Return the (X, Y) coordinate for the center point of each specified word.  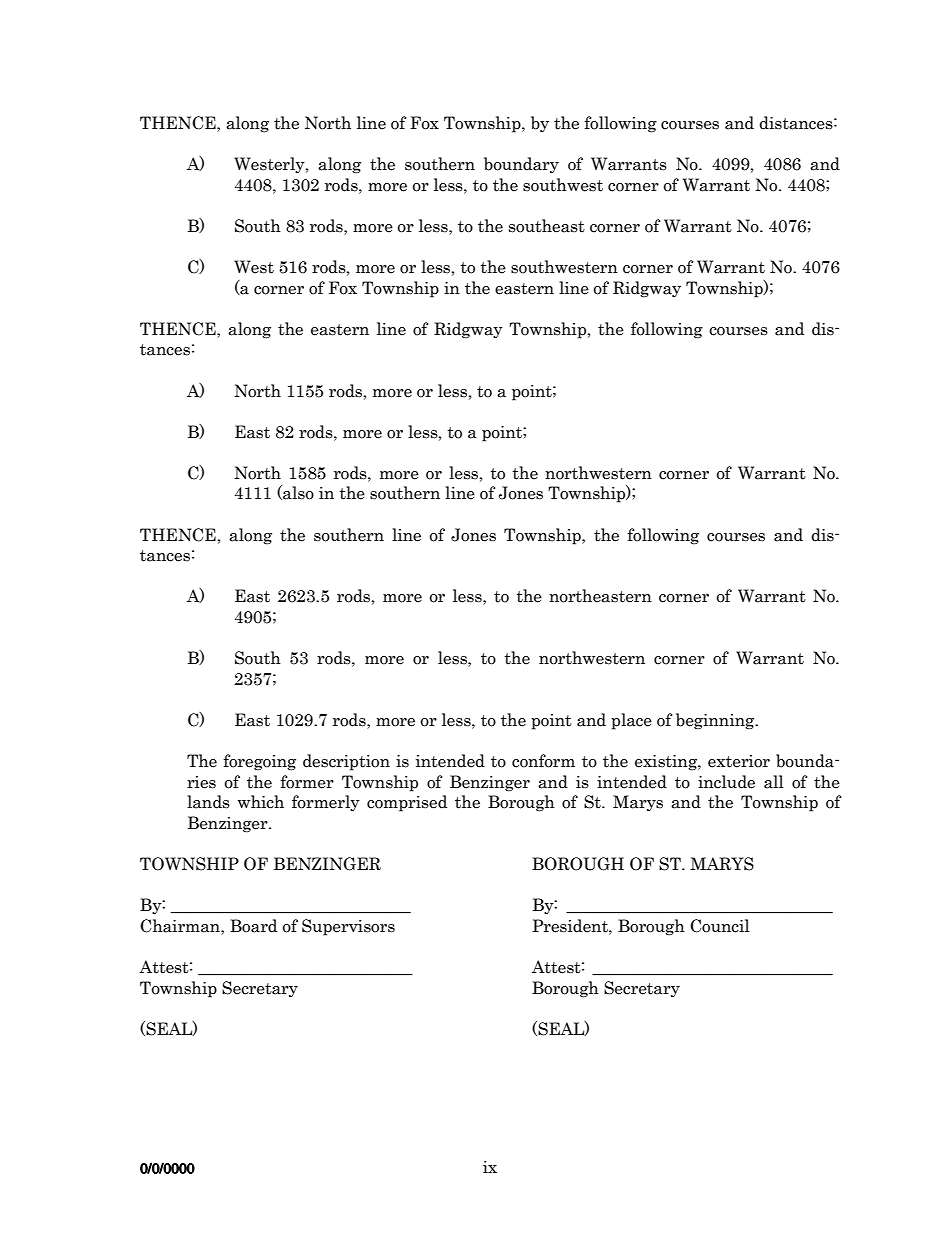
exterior (739, 761)
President (571, 926)
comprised (407, 803)
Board (253, 926)
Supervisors (348, 927)
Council (720, 926)
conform (543, 761)
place (631, 721)
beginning (716, 721)
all (774, 782)
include (726, 782)
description (346, 762)
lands (208, 802)
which (261, 802)
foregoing (259, 762)
